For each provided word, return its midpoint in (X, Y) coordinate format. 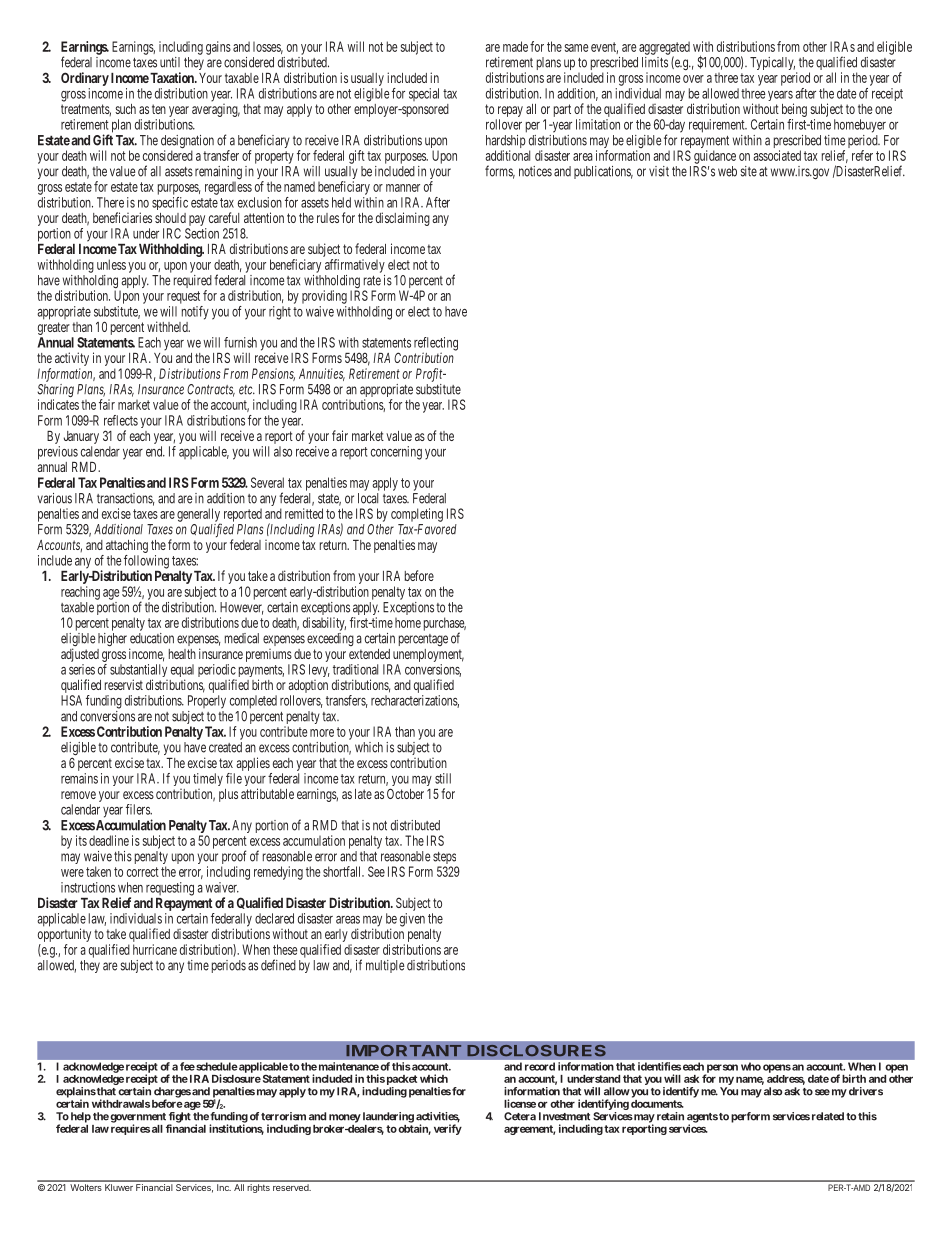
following (146, 563)
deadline (109, 840)
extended (369, 654)
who (751, 1066)
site (748, 171)
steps (445, 859)
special (424, 94)
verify (448, 1129)
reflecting (436, 345)
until (170, 62)
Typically (772, 63)
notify (195, 313)
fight (179, 1118)
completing (417, 515)
